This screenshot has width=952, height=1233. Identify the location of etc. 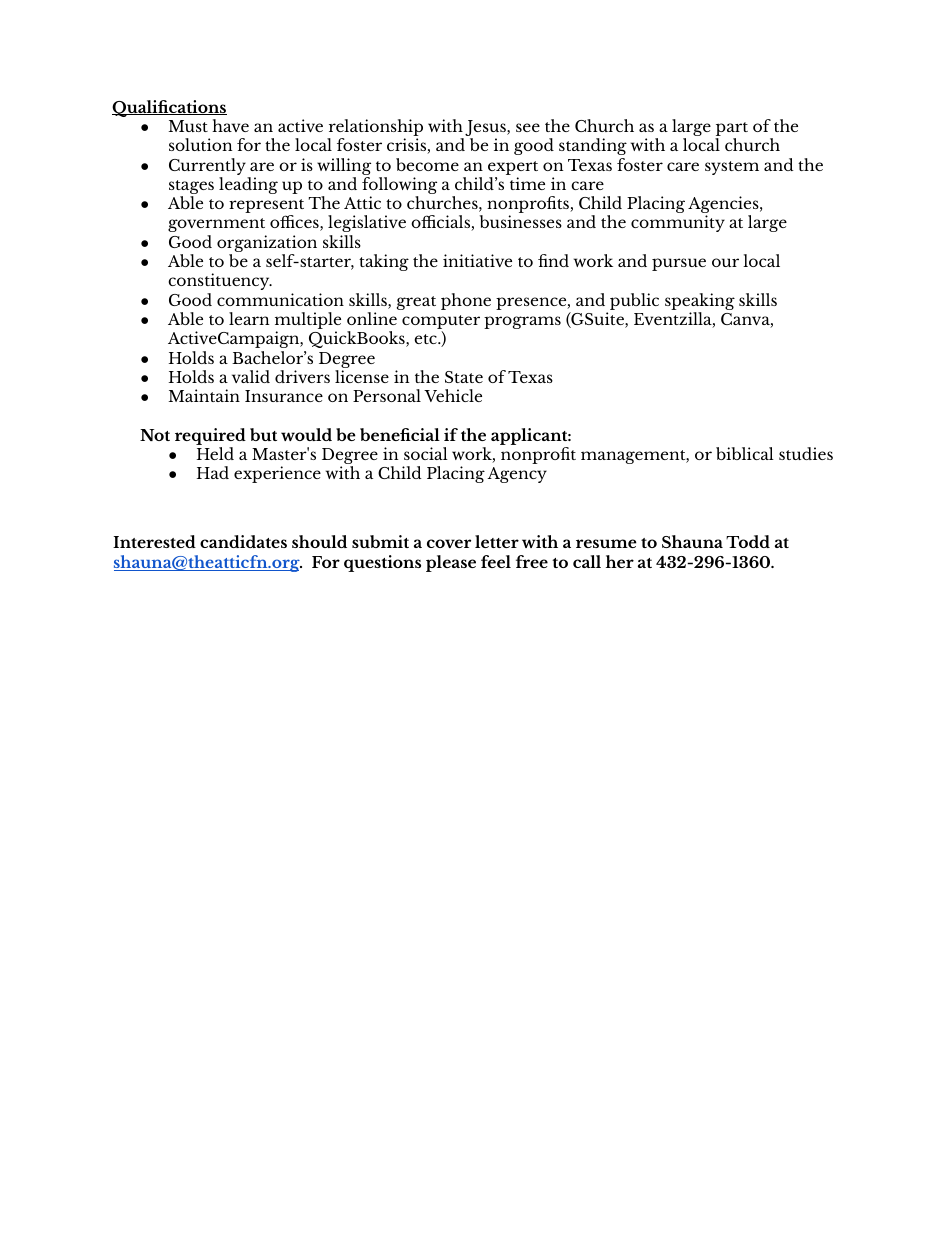
(426, 339).
